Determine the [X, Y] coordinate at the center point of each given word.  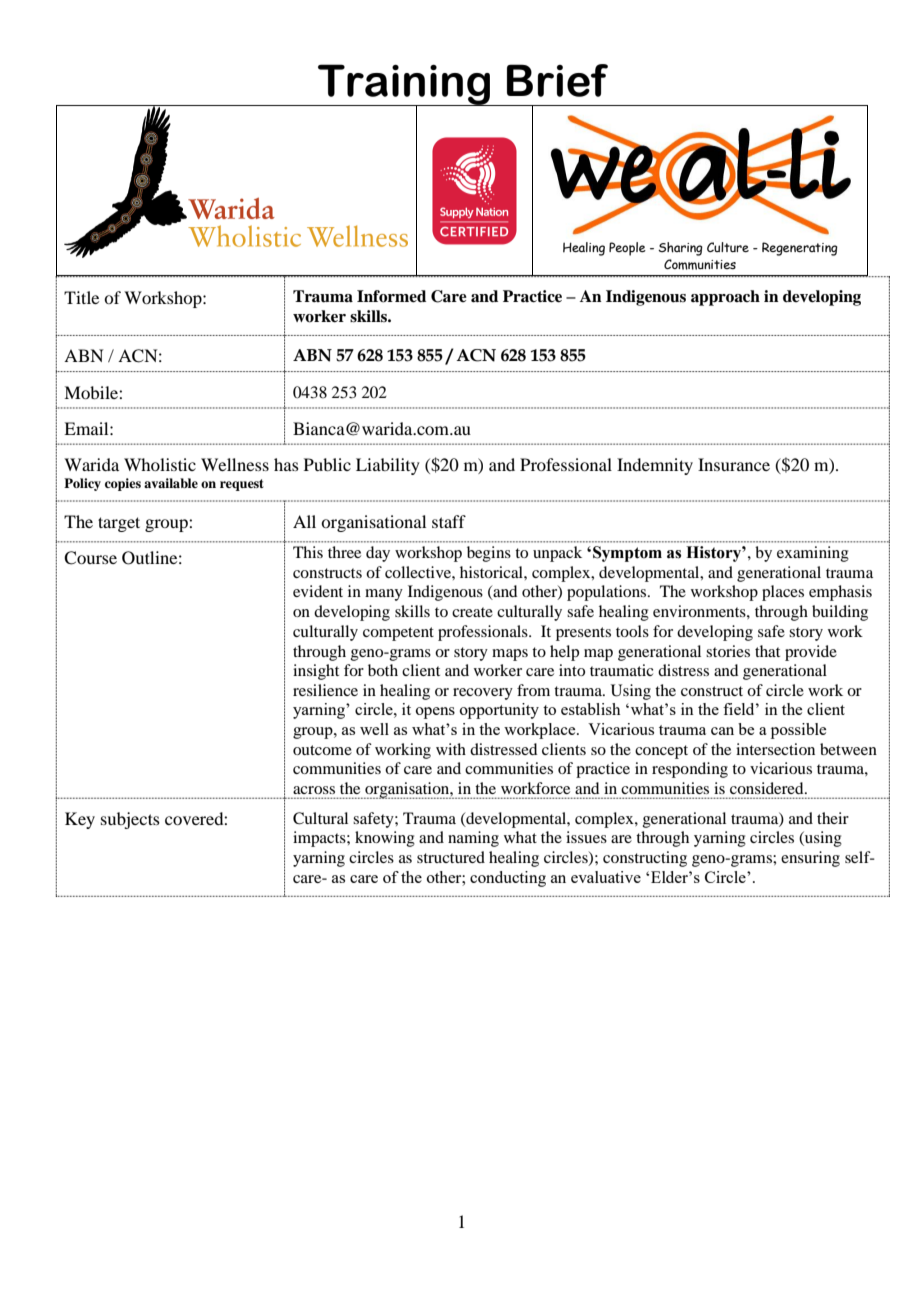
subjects [130, 820]
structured [451, 857]
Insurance [734, 464]
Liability [388, 466]
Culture [728, 247]
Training [404, 86]
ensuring [810, 859]
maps [510, 655]
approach [725, 298]
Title [81, 297]
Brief [557, 80]
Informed [391, 296]
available [171, 483]
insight [316, 672]
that [767, 651]
